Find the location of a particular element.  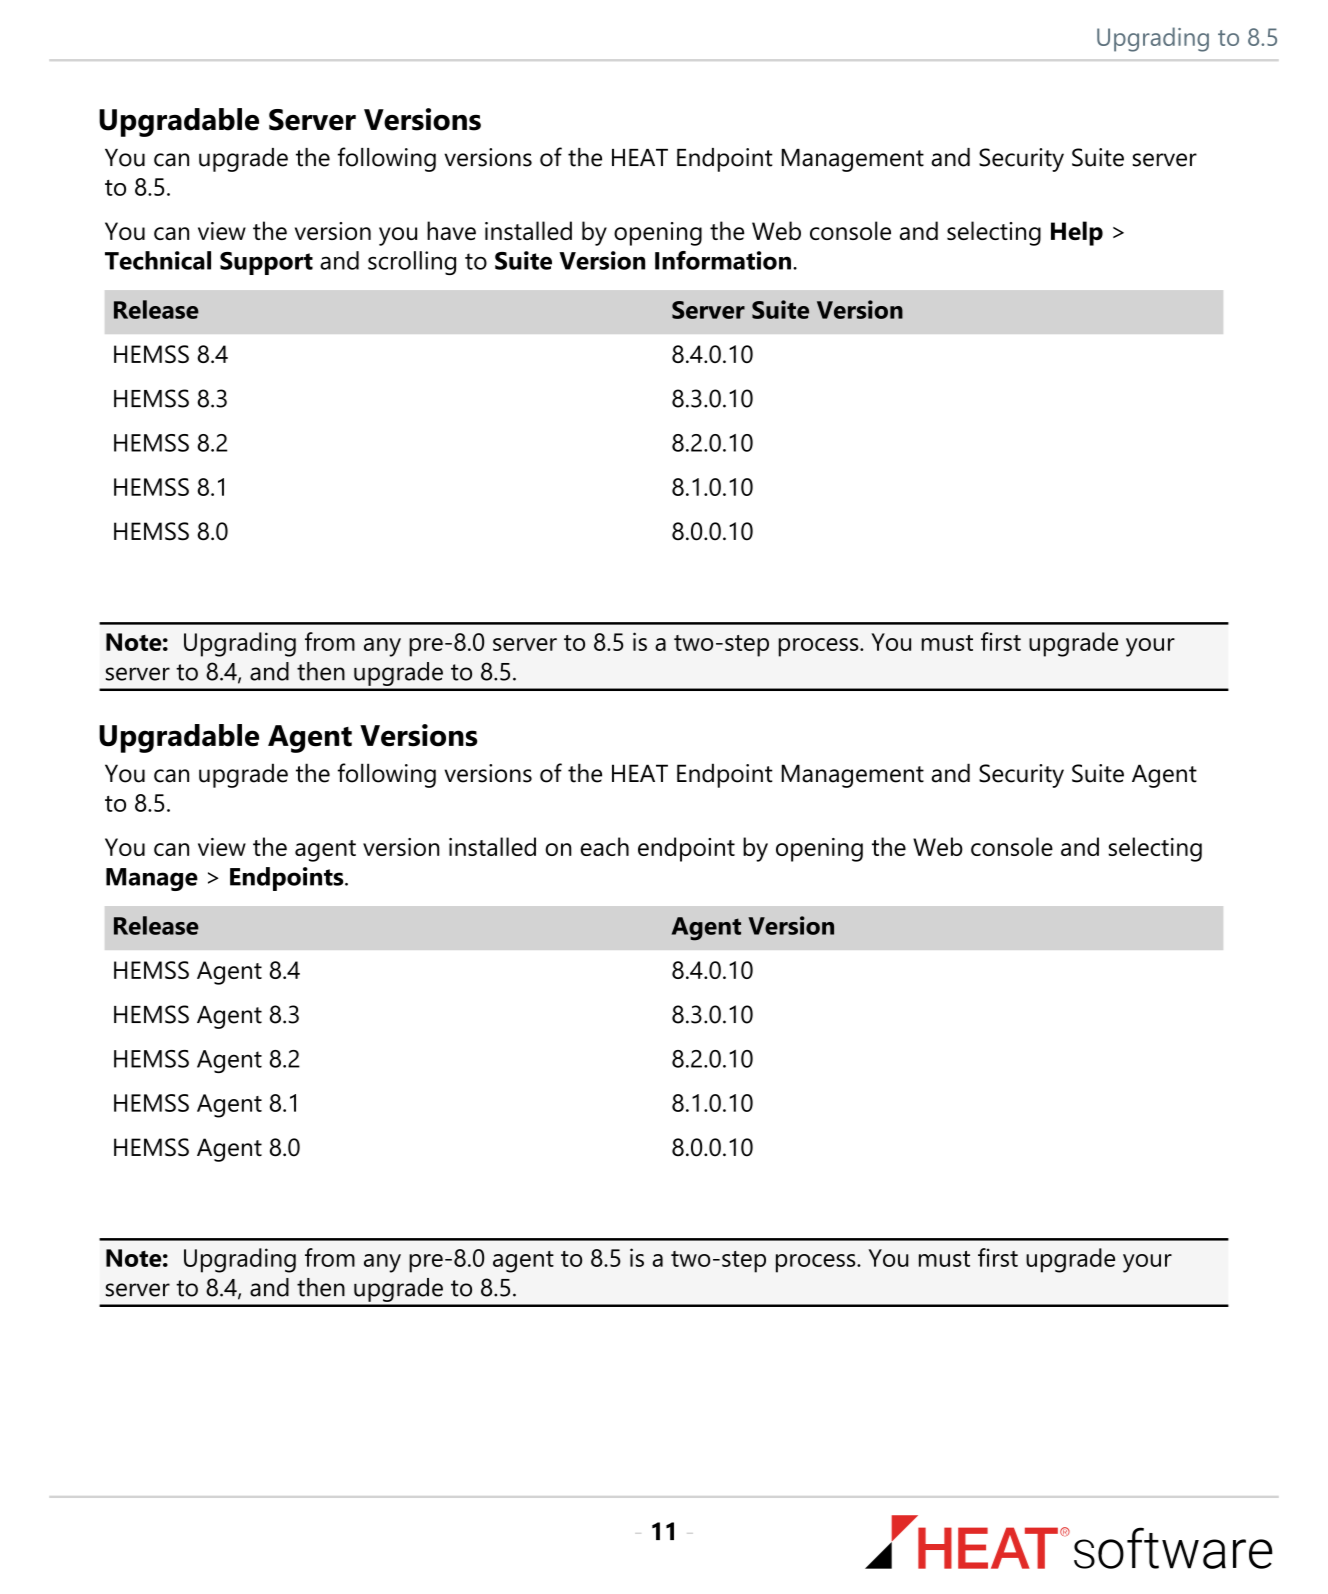

each is located at coordinates (604, 846).
